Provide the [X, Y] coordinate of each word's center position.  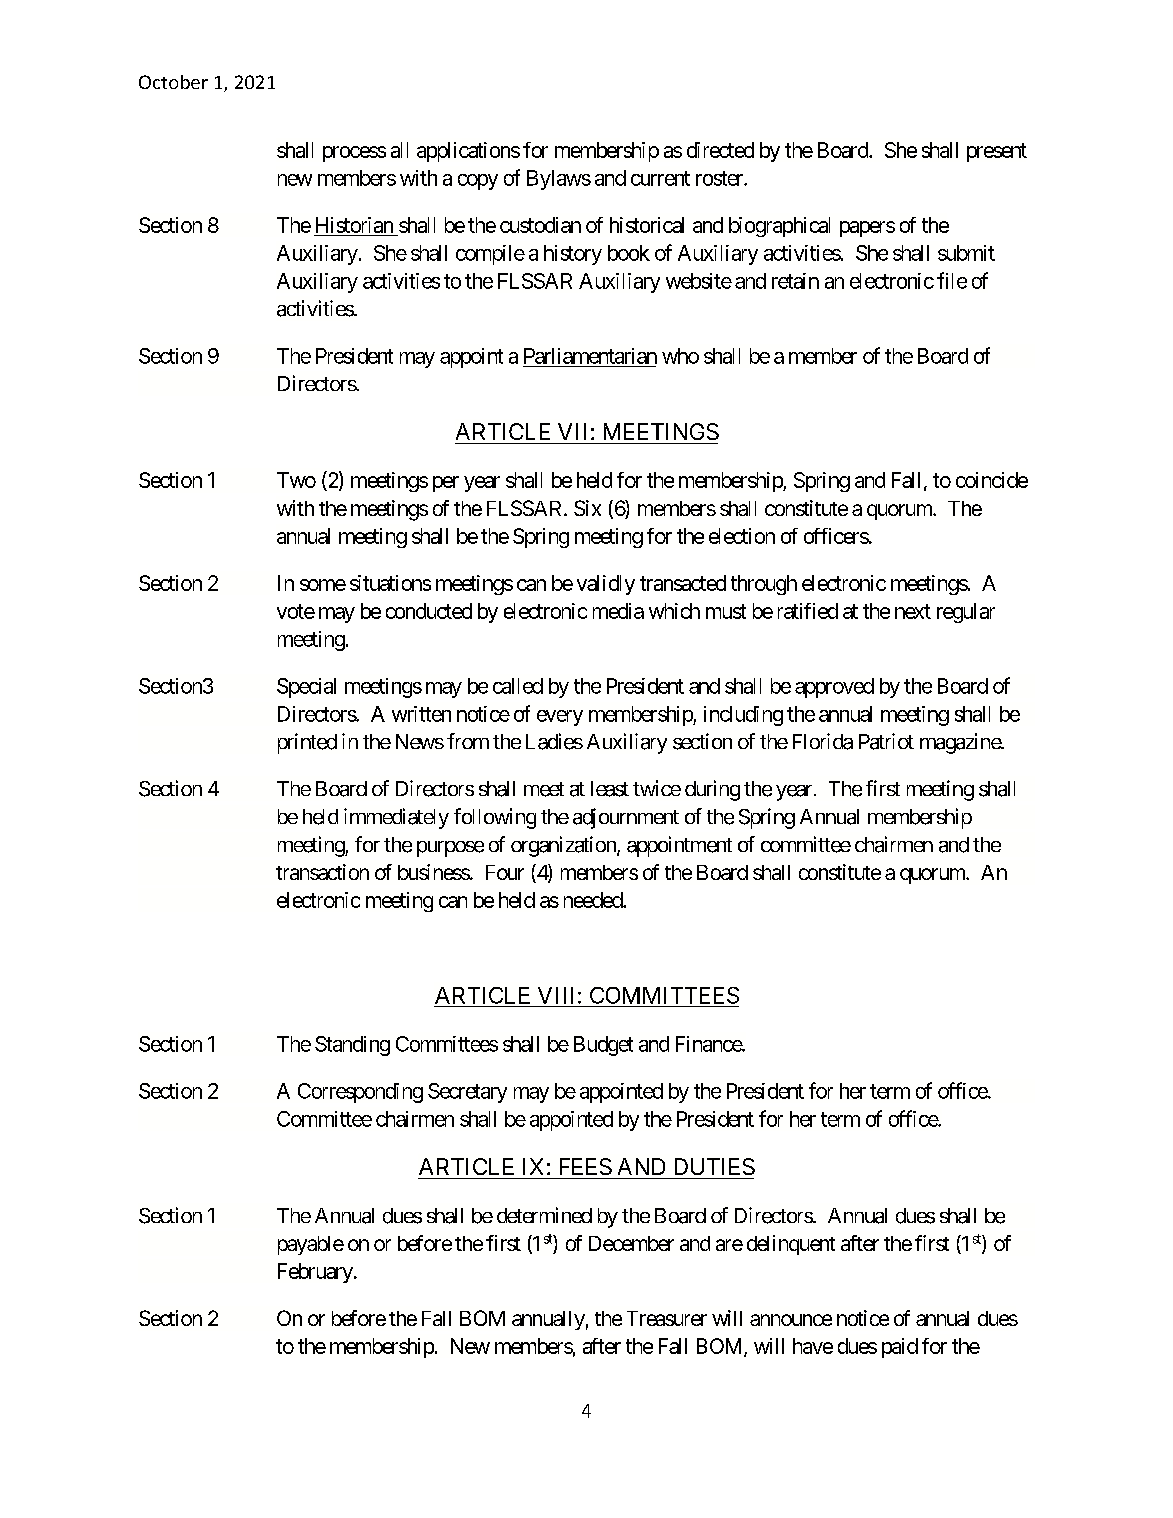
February [315, 1273]
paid [900, 1348]
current [660, 178]
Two [296, 480]
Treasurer [667, 1318]
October [173, 82]
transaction [322, 872]
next [913, 611]
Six [587, 508]
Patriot [886, 741]
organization [564, 846]
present [997, 152]
